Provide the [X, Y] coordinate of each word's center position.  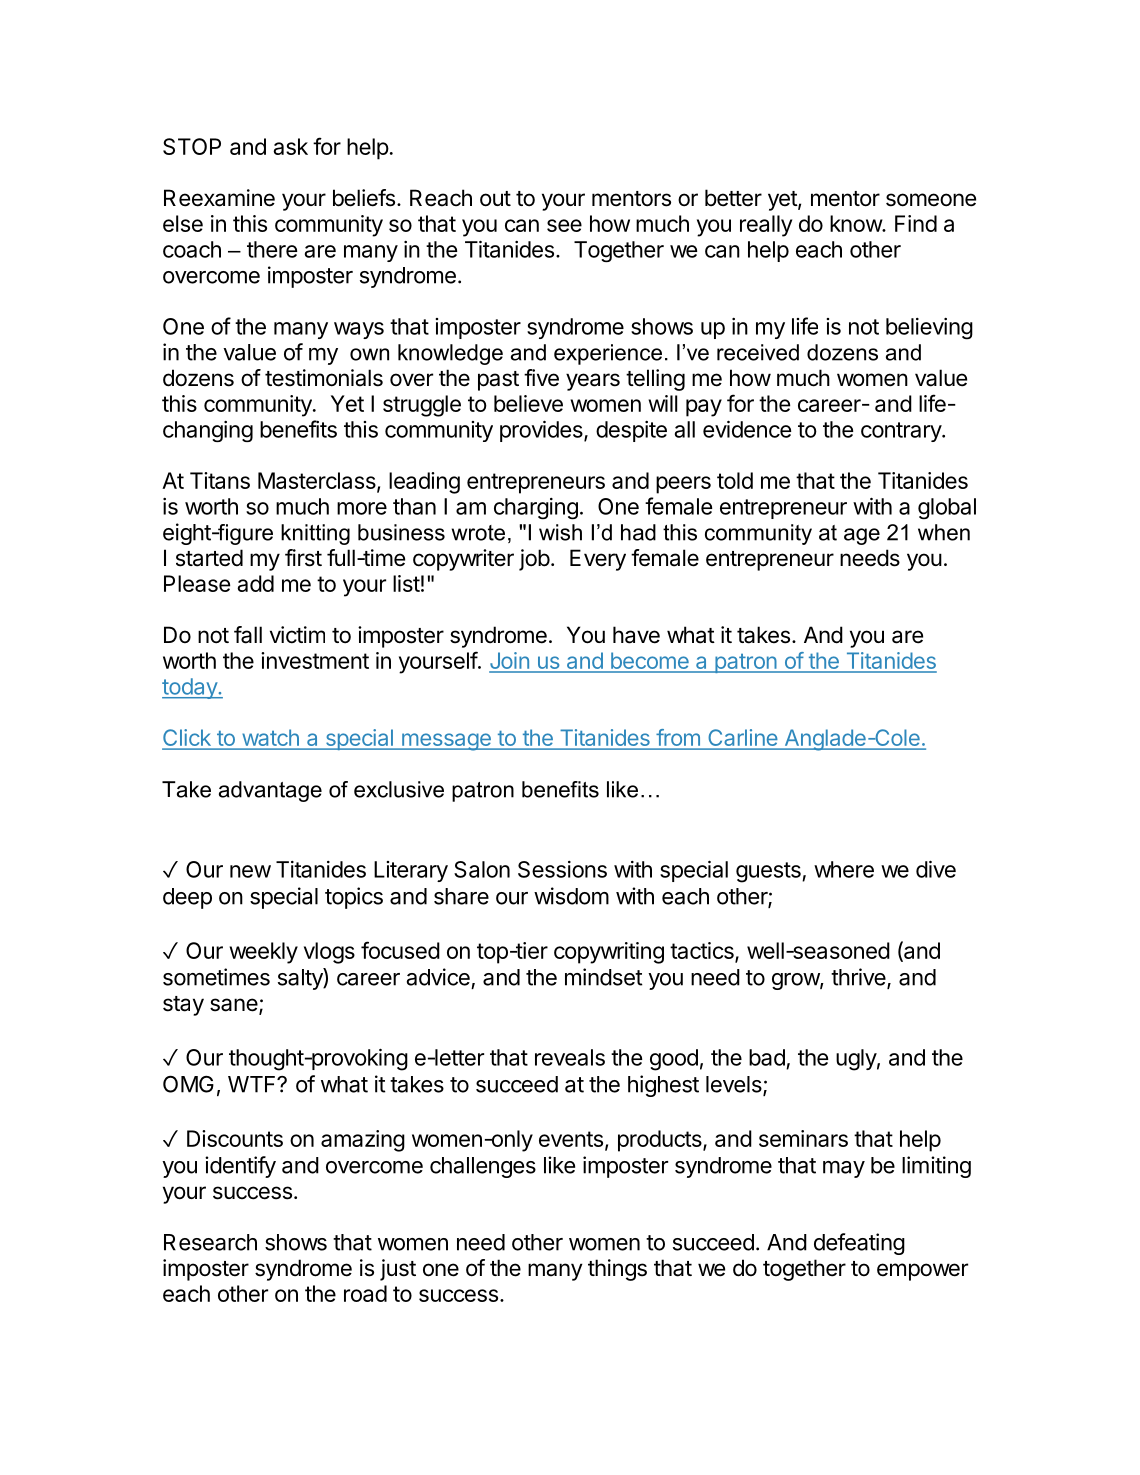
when [944, 532]
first [303, 558]
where [844, 869]
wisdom [571, 896]
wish [560, 532]
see [564, 225]
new [250, 871]
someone [931, 200]
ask [290, 146]
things [617, 1270]
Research [210, 1242]
